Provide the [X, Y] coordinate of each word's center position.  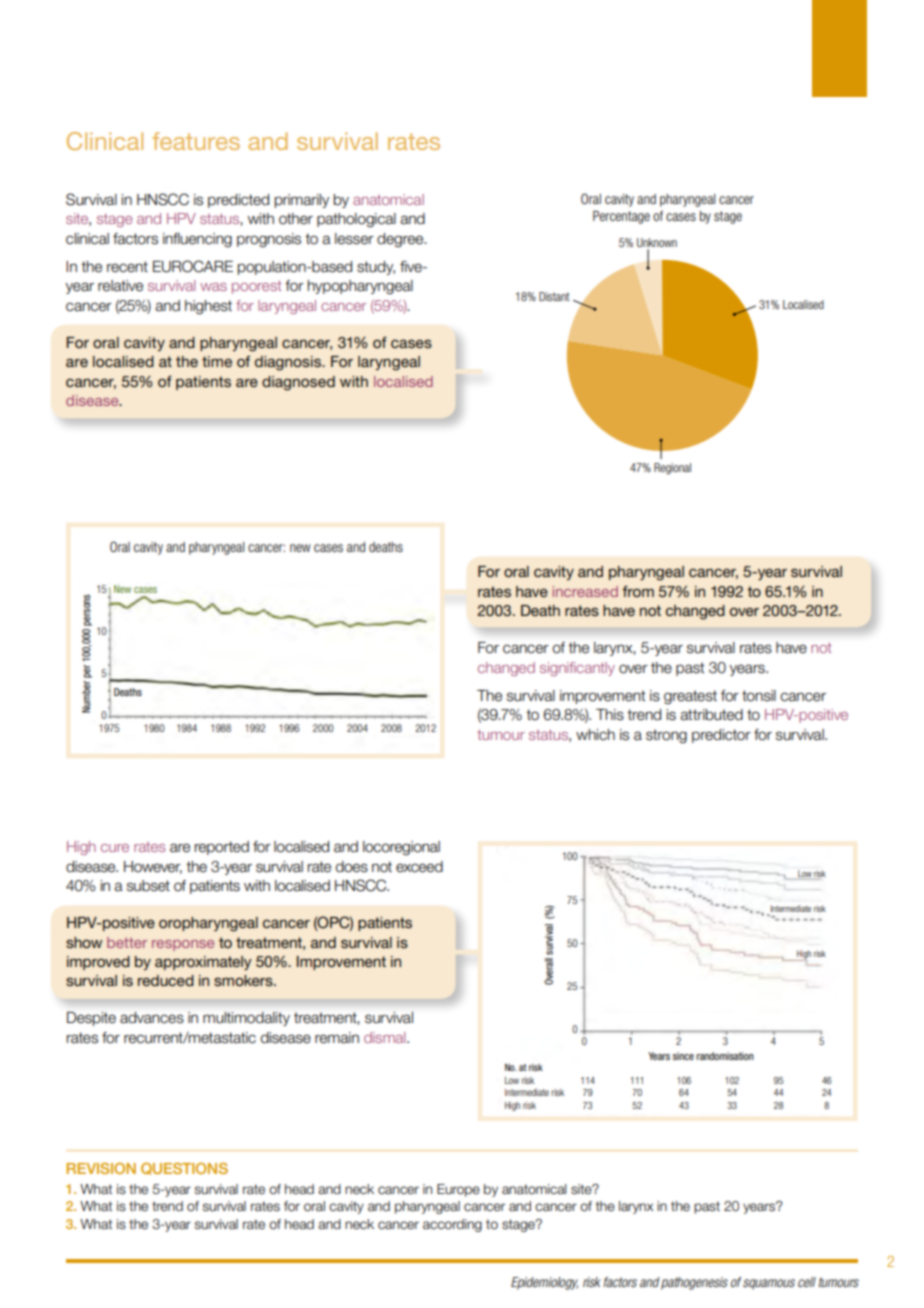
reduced [166, 980]
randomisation [725, 1056]
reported [222, 848]
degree [401, 240]
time [217, 361]
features [196, 141]
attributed [711, 715]
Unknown [657, 242]
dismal [386, 1037]
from [638, 591]
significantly [577, 669]
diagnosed [298, 383]
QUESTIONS [184, 1169]
